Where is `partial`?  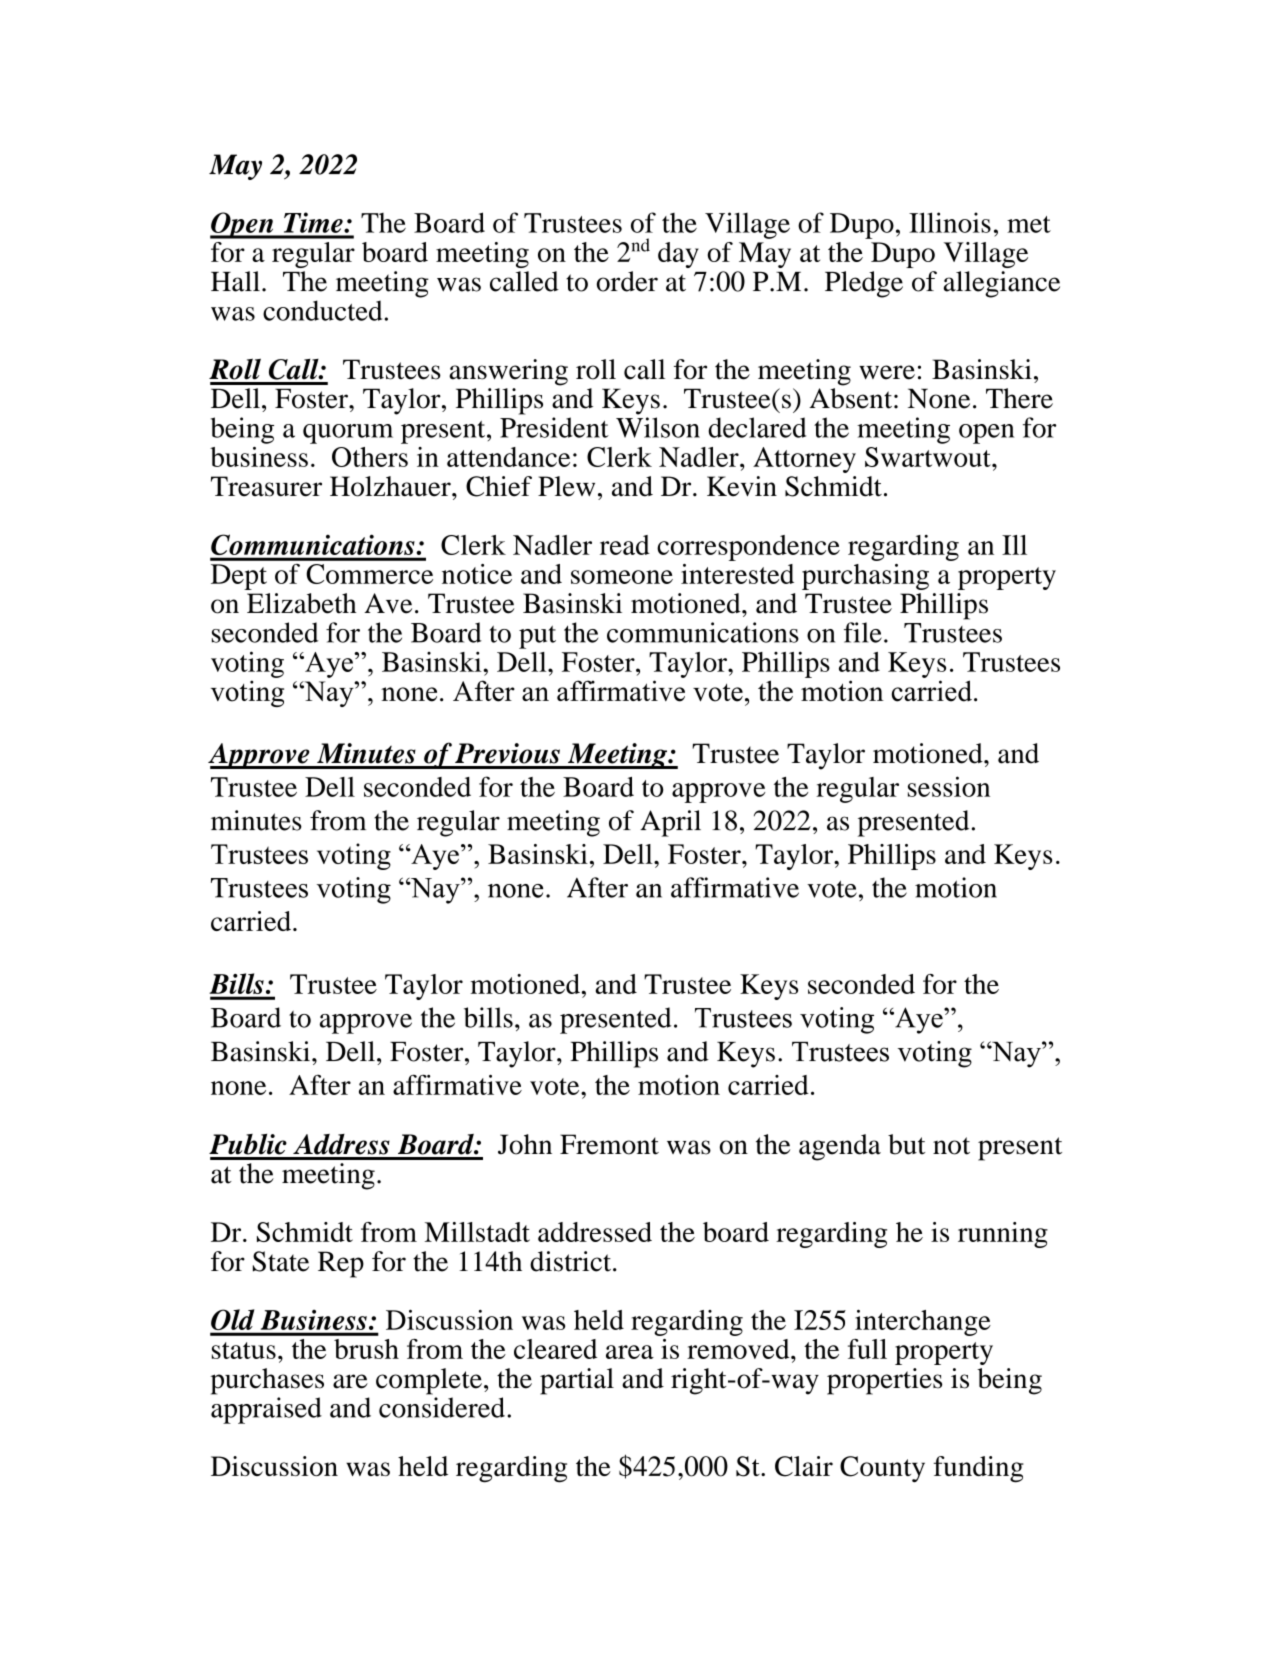
partial is located at coordinates (577, 1381).
